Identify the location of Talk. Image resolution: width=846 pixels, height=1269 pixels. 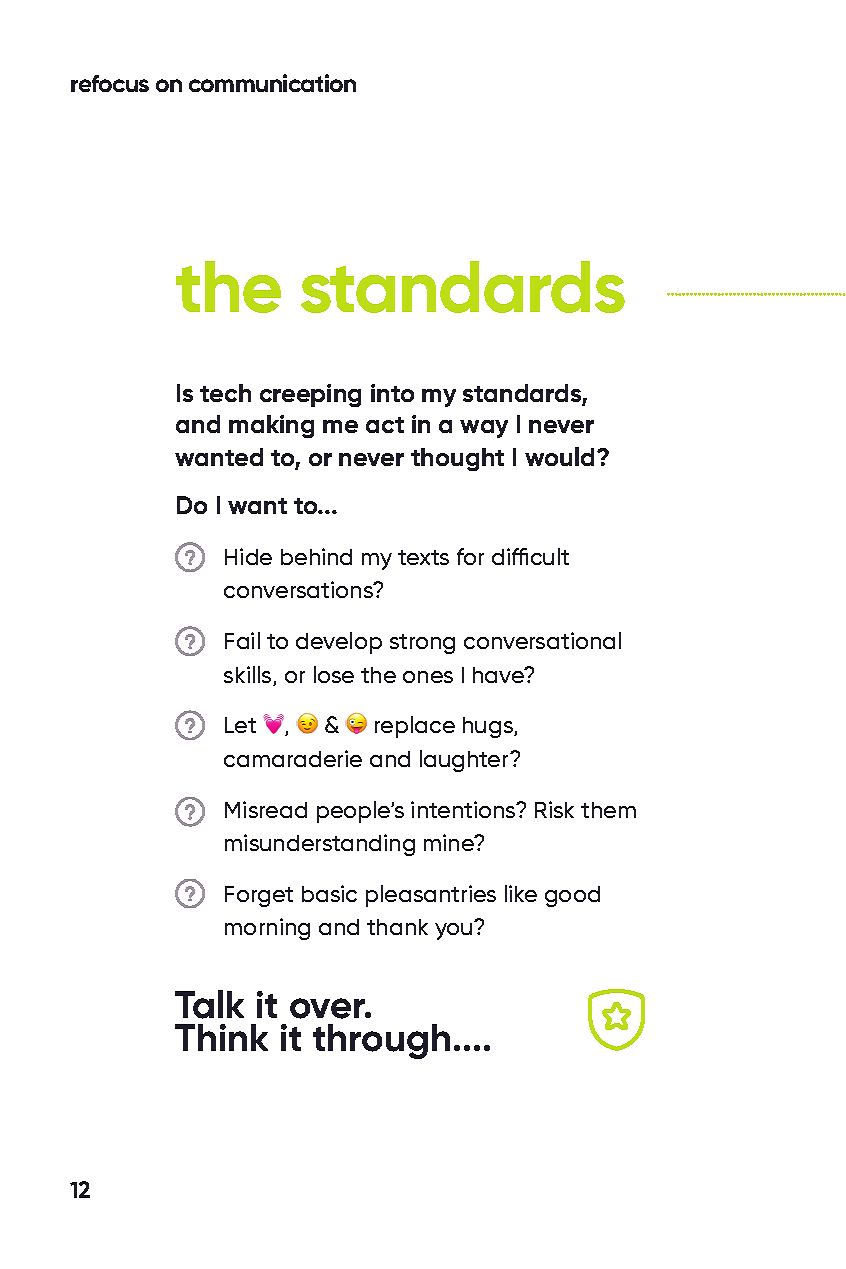
(209, 1004).
